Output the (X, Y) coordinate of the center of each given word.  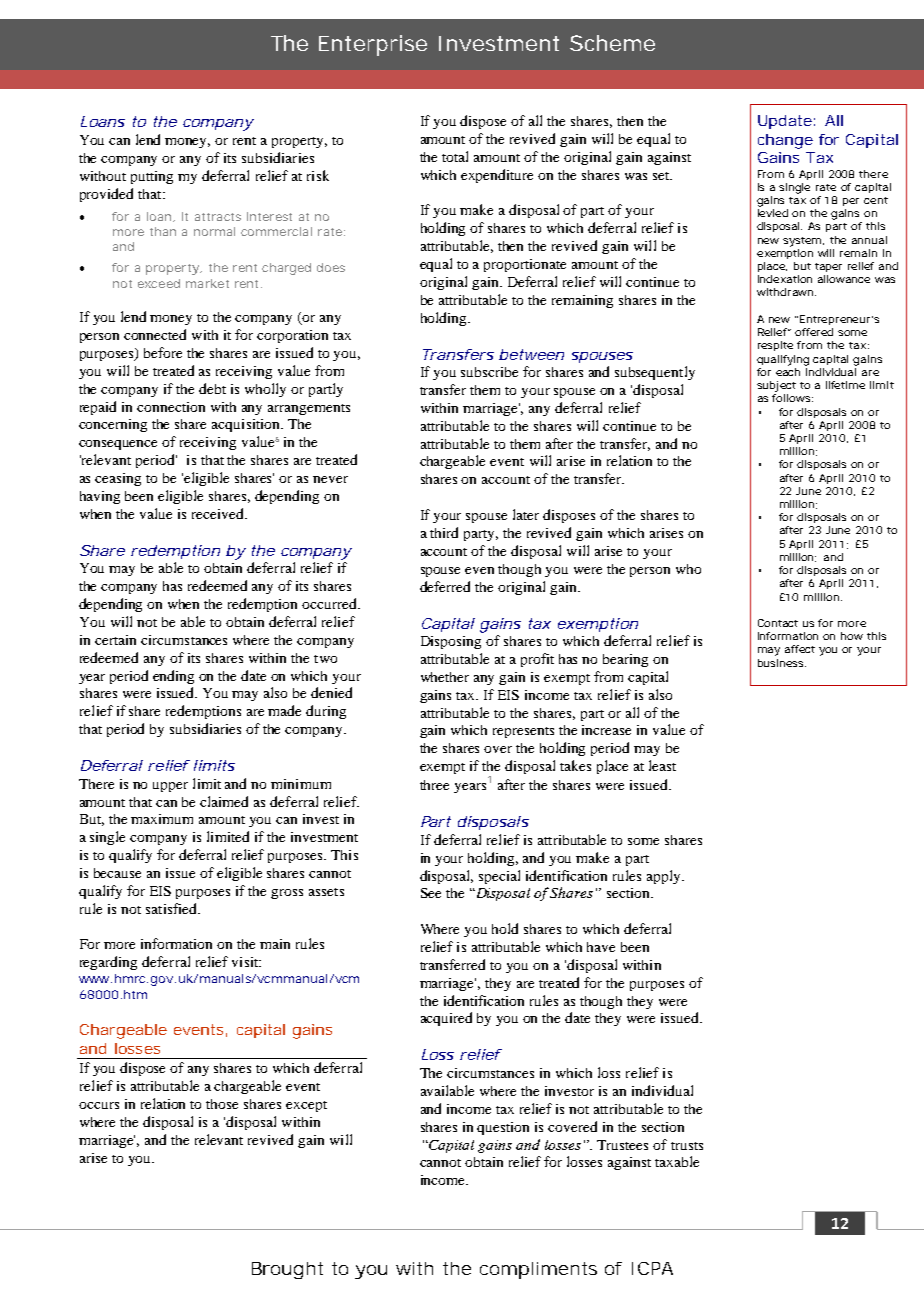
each (788, 372)
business (782, 663)
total (455, 156)
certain (115, 640)
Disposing (451, 642)
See (431, 893)
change (785, 141)
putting (152, 177)
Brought (287, 1270)
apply (665, 877)
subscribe (489, 372)
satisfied (172, 908)
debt (212, 388)
